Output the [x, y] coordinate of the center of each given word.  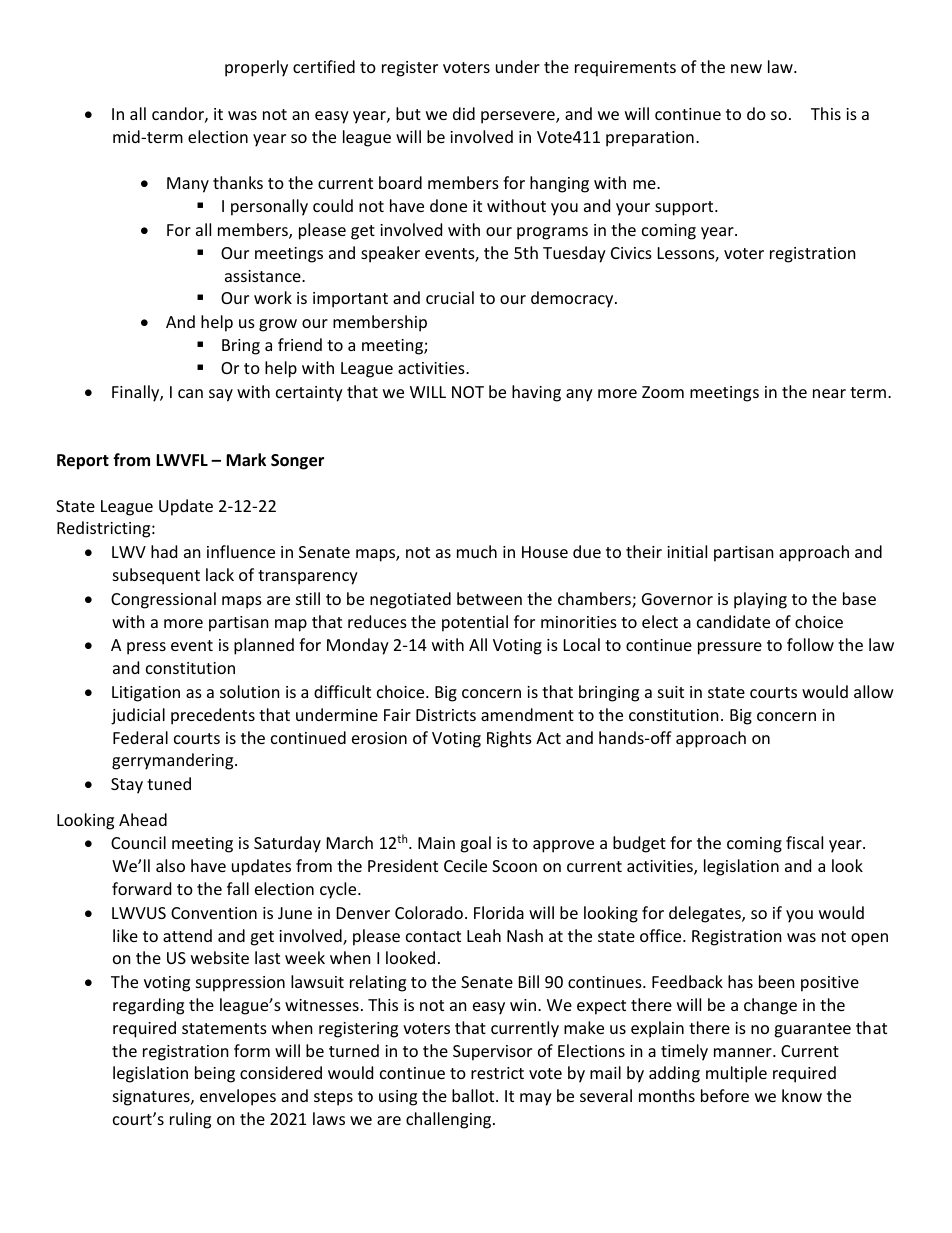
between [489, 598]
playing [760, 600]
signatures [152, 1098]
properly [256, 68]
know [802, 1095]
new [746, 68]
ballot [474, 1095]
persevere [519, 117]
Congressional [163, 600]
